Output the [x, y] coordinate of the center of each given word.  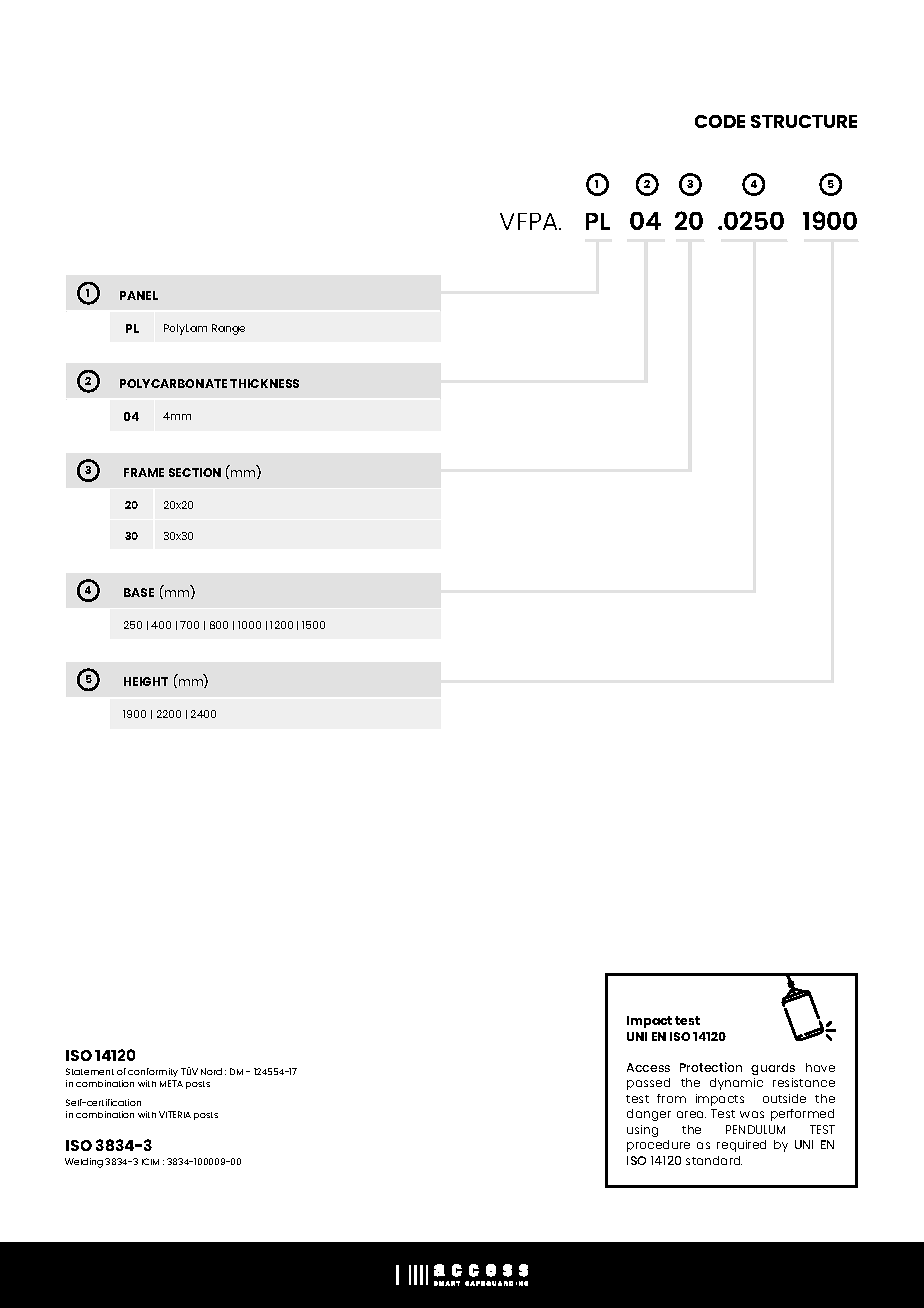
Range [228, 329]
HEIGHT [146, 681]
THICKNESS [264, 383]
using [642, 1131]
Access [648, 1067]
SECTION [195, 472]
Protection [711, 1067]
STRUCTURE [804, 121]
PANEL [139, 295]
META [171, 1083]
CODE [720, 121]
